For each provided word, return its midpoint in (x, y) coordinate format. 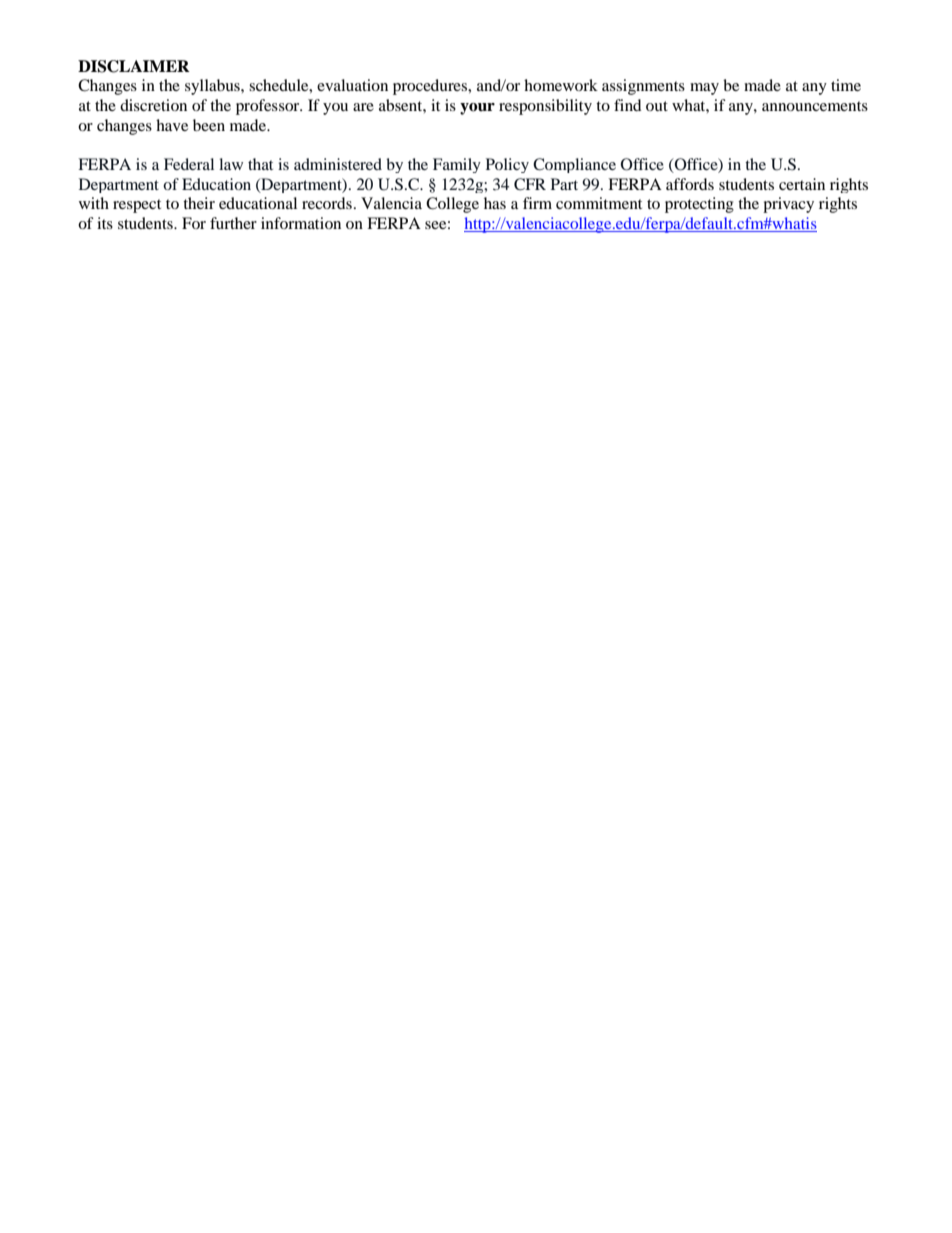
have (172, 125)
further (233, 223)
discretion (153, 105)
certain (802, 184)
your (477, 109)
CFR (530, 184)
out (657, 106)
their (199, 203)
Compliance (574, 165)
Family (457, 165)
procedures (431, 87)
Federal (189, 164)
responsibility (545, 107)
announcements (815, 106)
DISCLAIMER (134, 66)
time (846, 85)
